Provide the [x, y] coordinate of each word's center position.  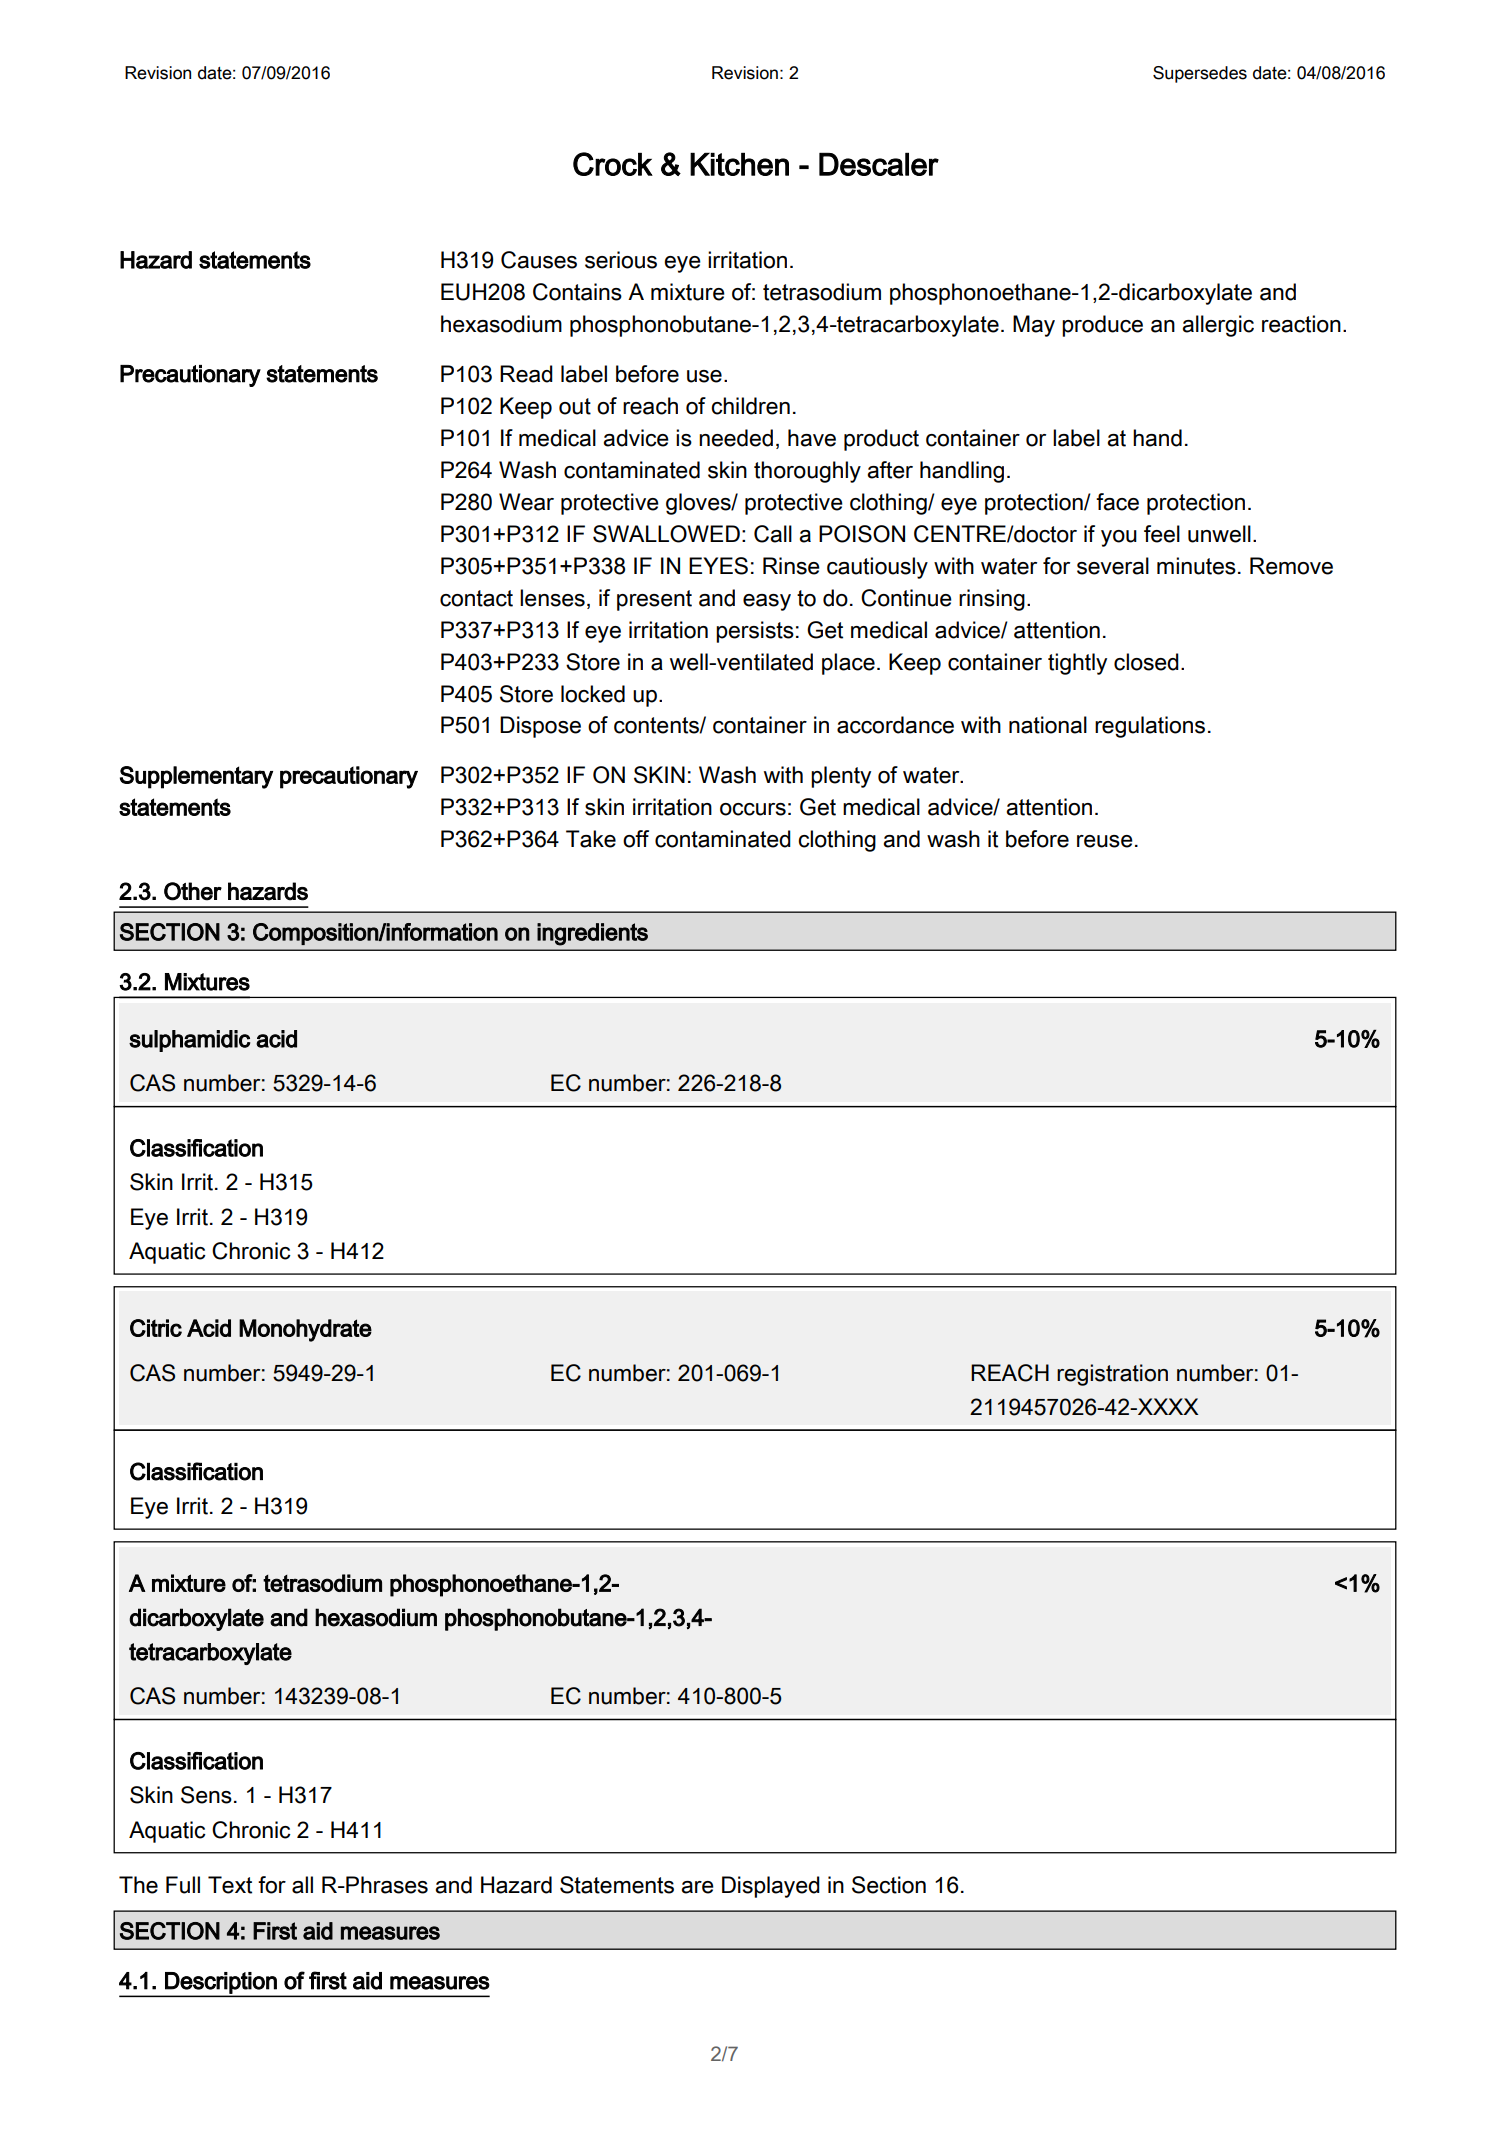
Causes [539, 260]
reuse [1105, 841]
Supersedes [1200, 74]
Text [230, 1885]
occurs [753, 809]
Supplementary [196, 777]
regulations [1150, 727]
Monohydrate [305, 1330]
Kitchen [739, 164]
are [697, 1887]
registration [1112, 1375]
